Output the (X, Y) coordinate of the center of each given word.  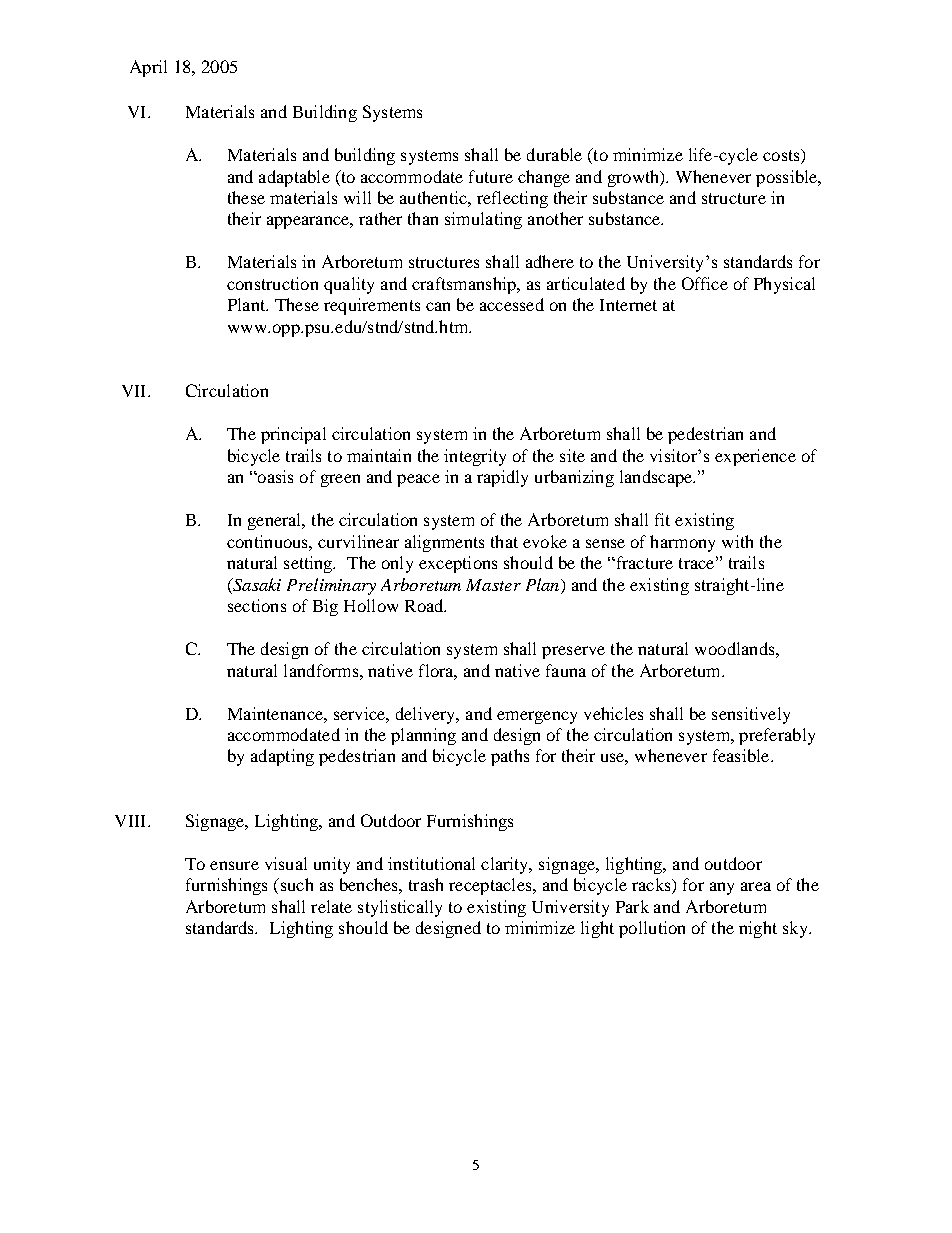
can (438, 306)
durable (554, 154)
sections (257, 605)
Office (705, 283)
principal (293, 435)
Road (425, 605)
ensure (234, 865)
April (148, 68)
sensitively (751, 715)
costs (782, 156)
